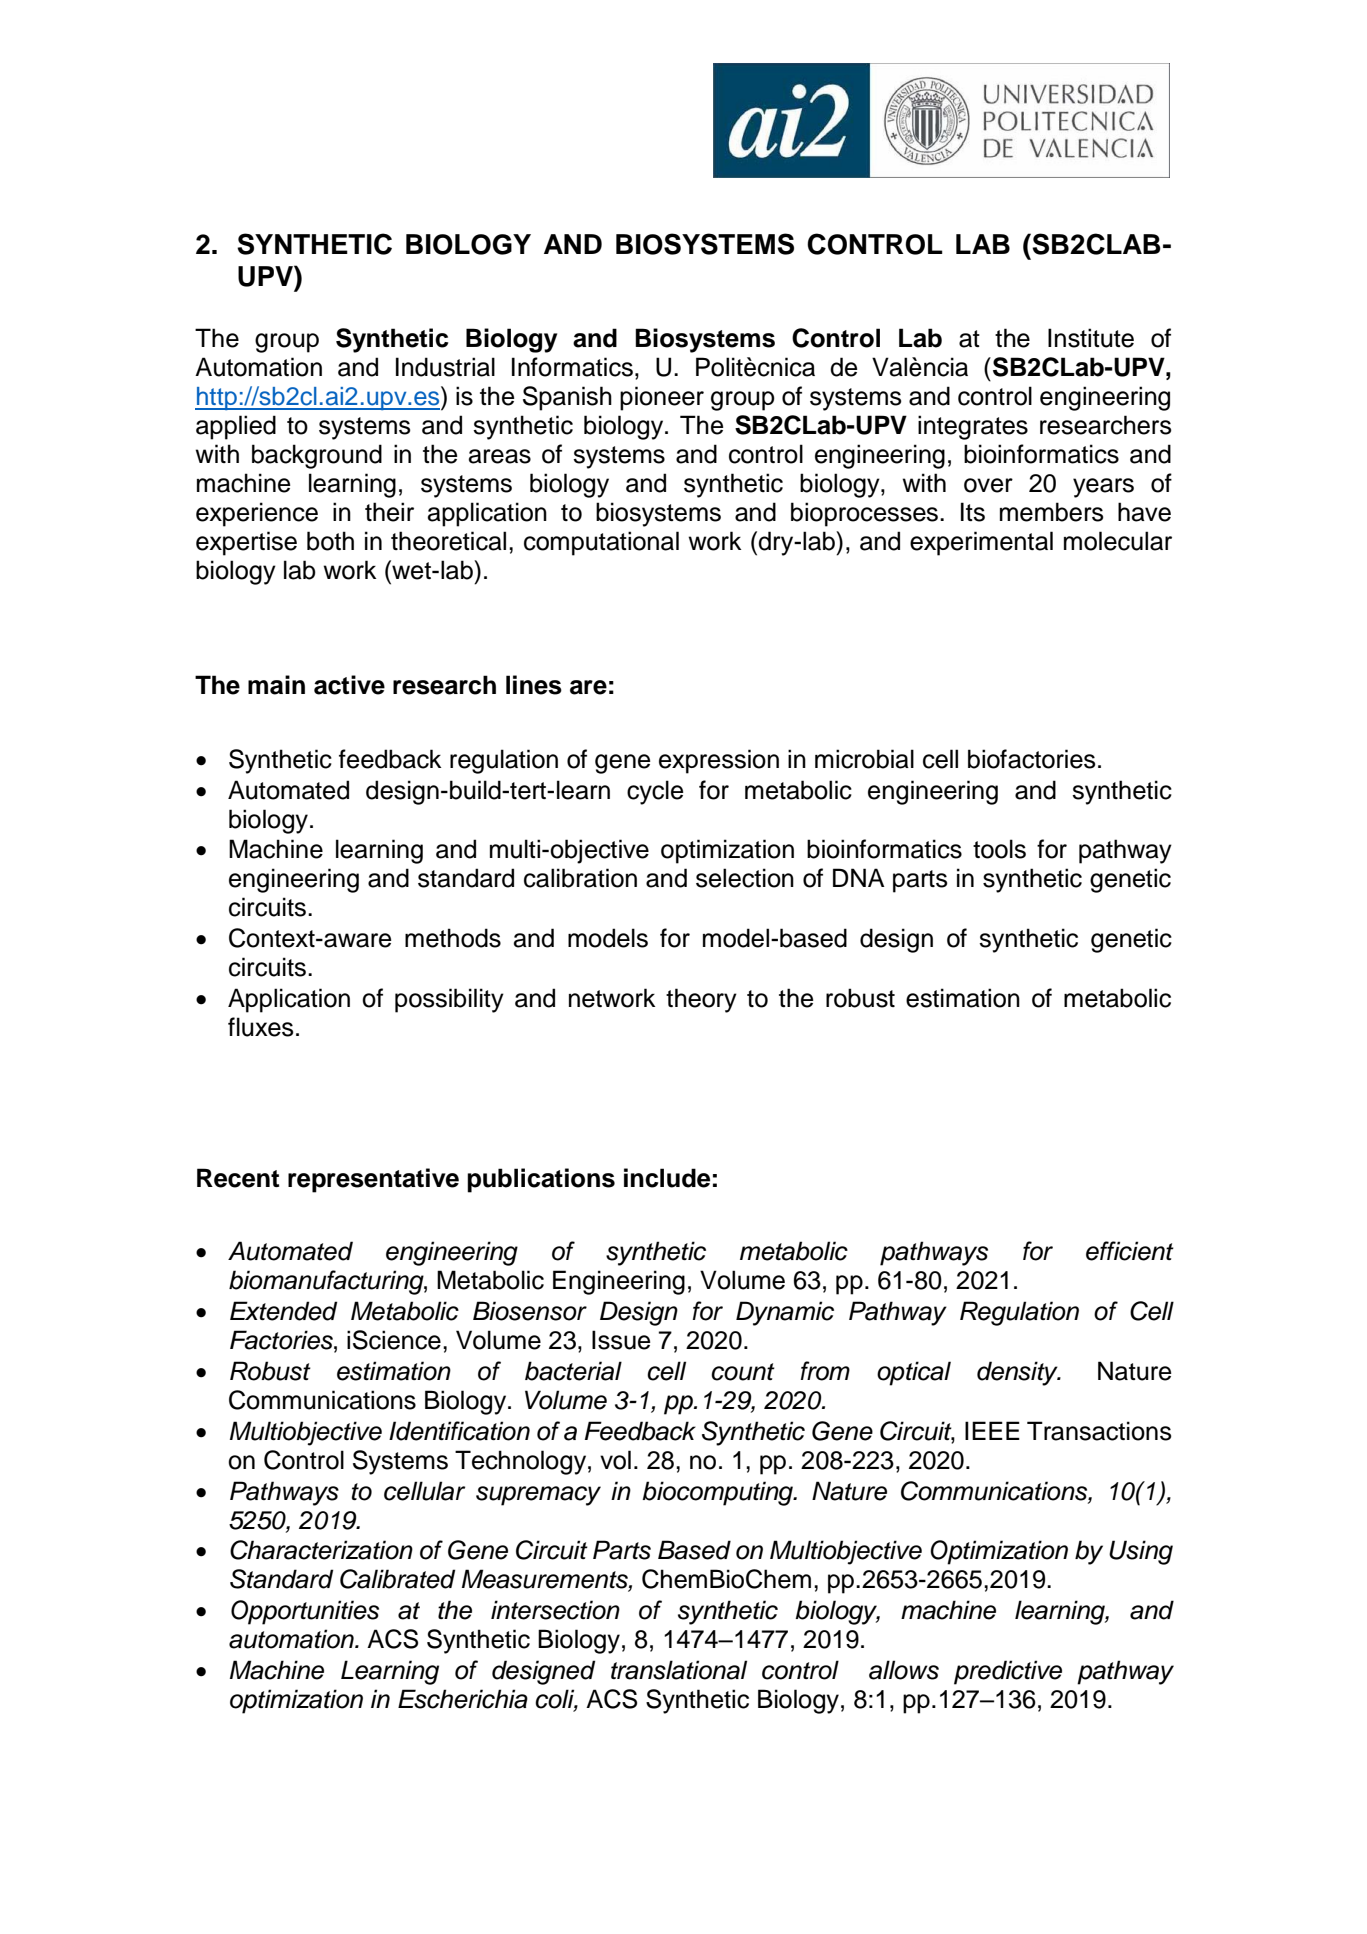 This page has width=1367, height=1934. Describe the element at coordinates (999, 849) in the page. I see `tools` at that location.
